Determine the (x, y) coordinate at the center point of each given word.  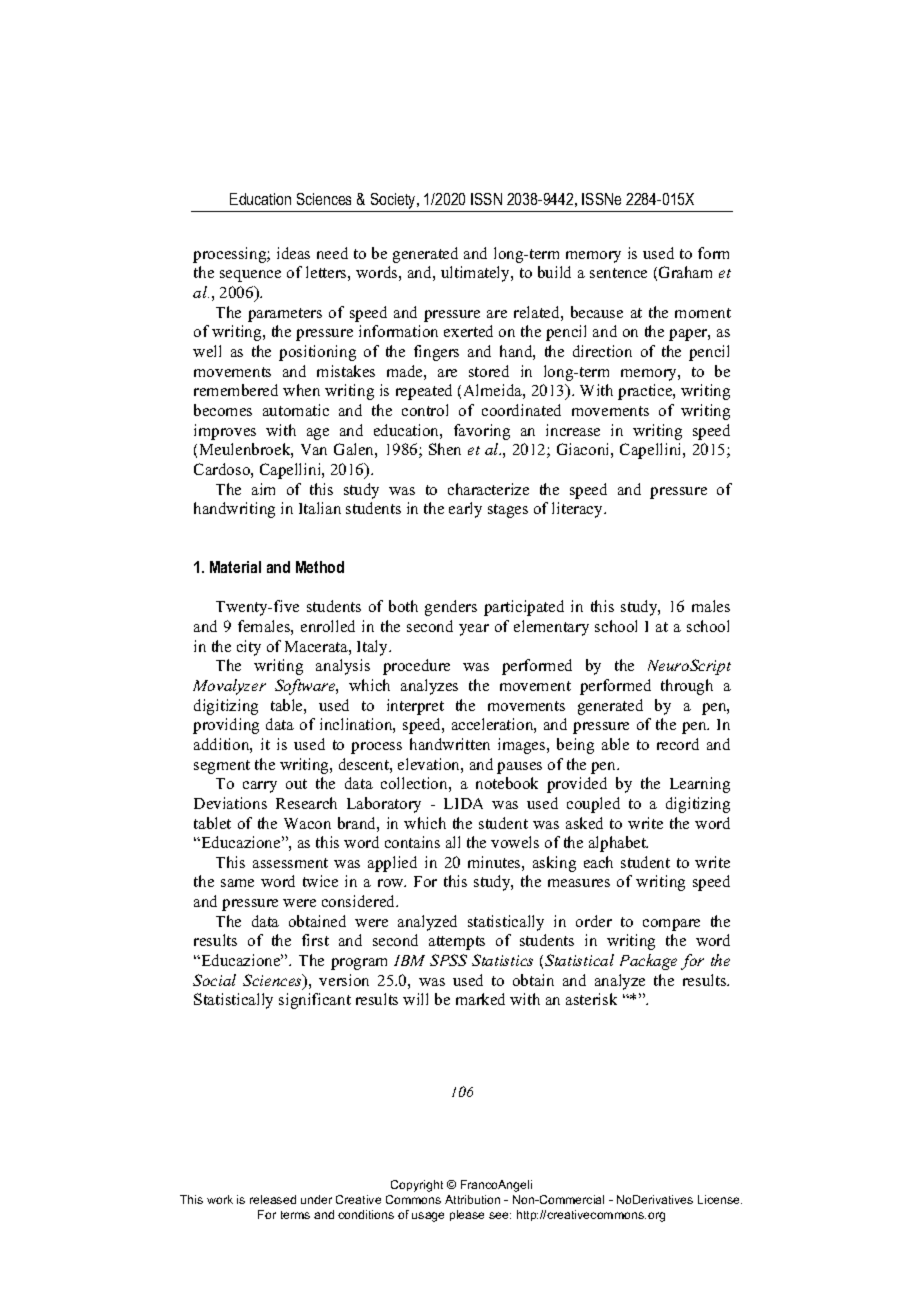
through (687, 687)
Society (394, 201)
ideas (293, 253)
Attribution (472, 1199)
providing (226, 726)
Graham (685, 272)
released (273, 1199)
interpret (415, 707)
